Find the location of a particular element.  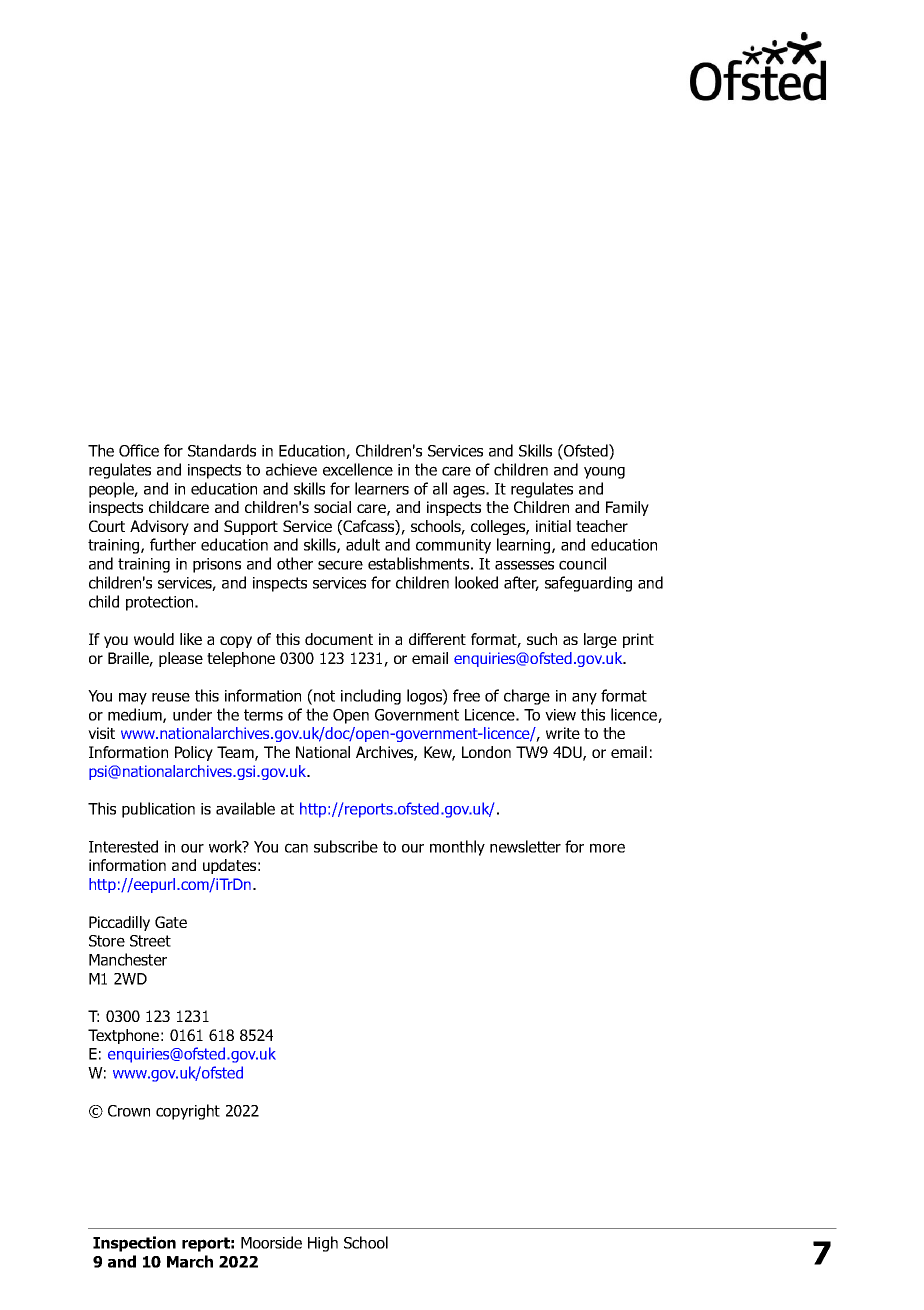

Inspection is located at coordinates (134, 1244).
